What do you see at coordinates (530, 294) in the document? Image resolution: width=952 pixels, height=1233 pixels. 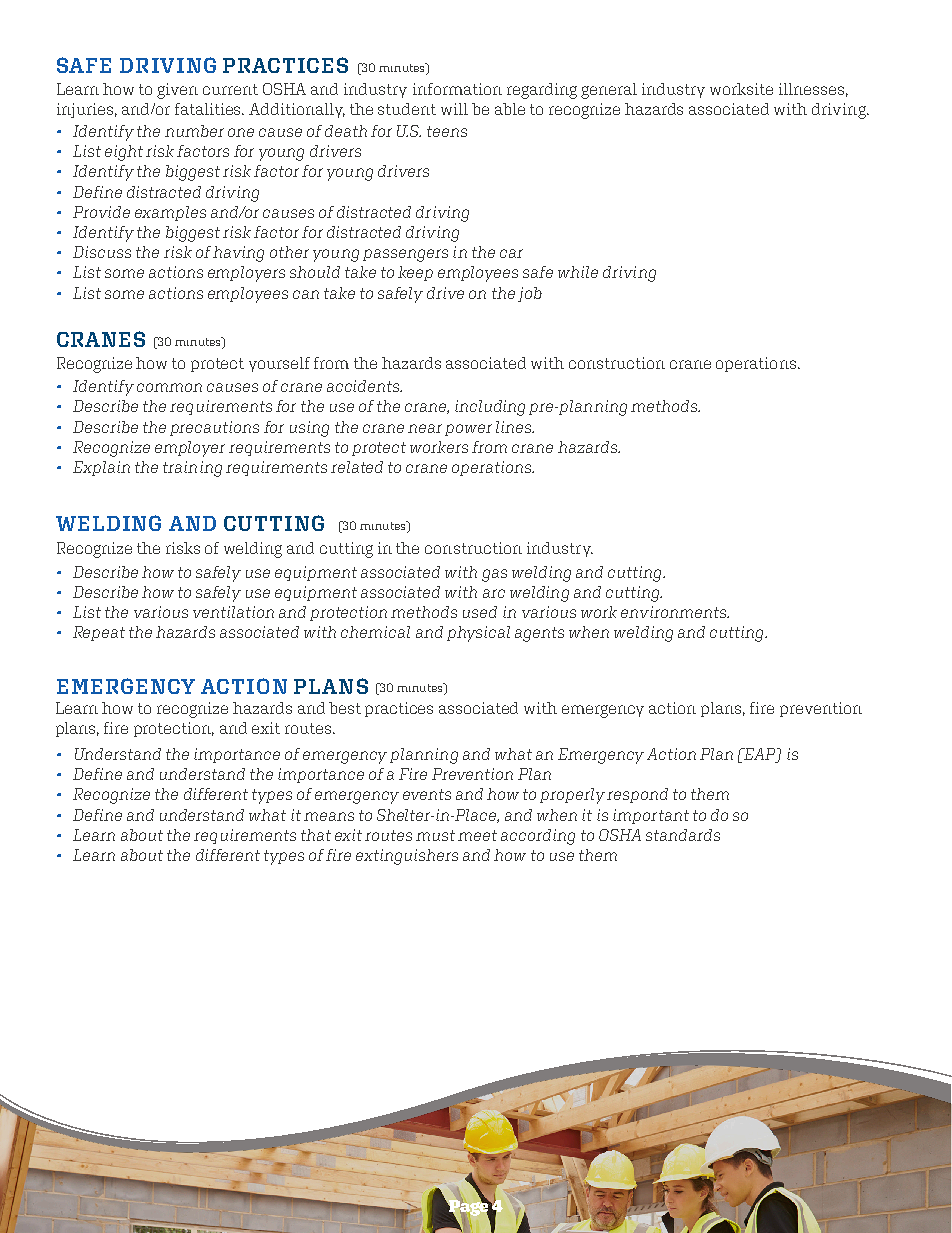 I see `job` at bounding box center [530, 294].
